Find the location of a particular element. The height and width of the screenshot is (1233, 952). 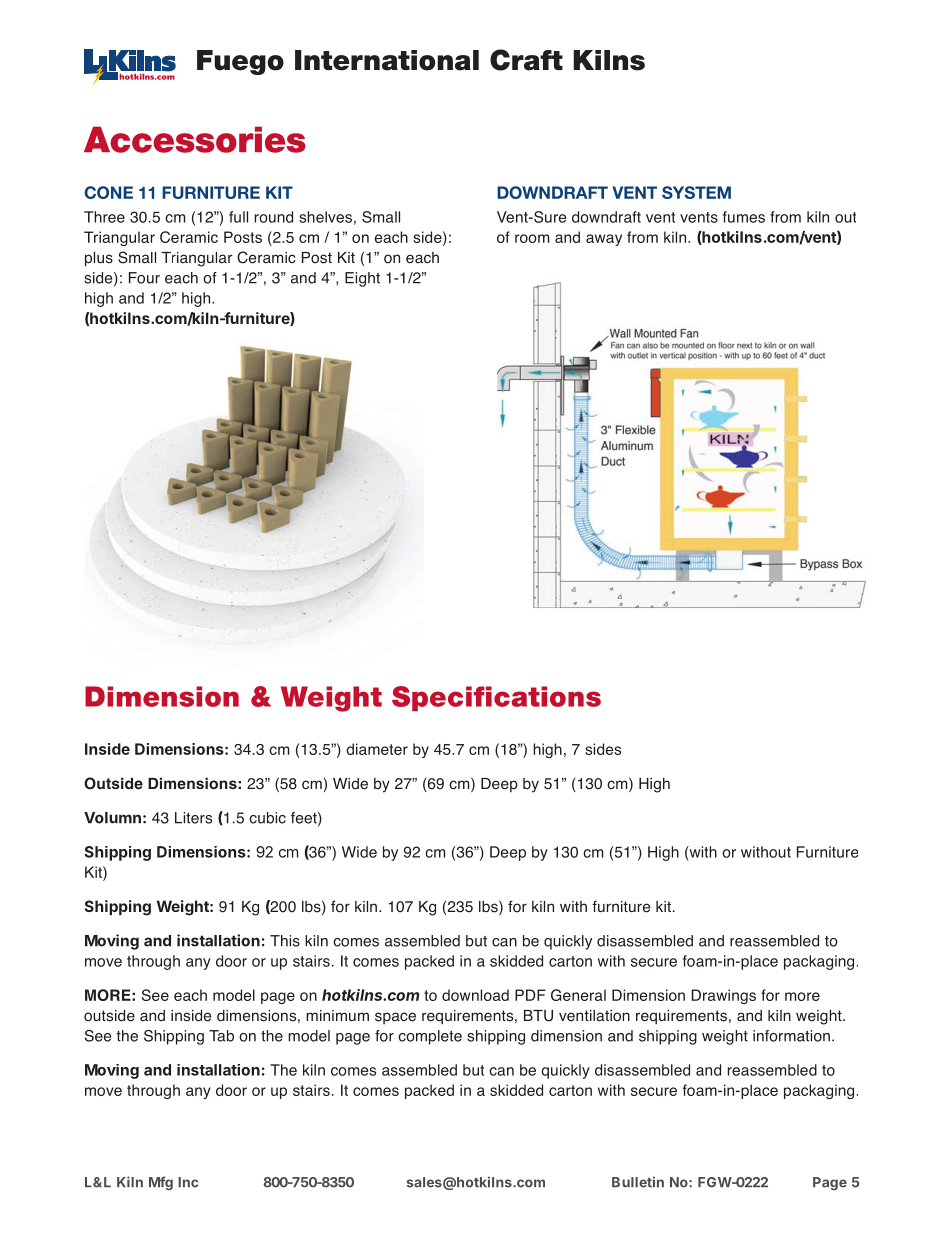

SYSTEM is located at coordinates (696, 192).
